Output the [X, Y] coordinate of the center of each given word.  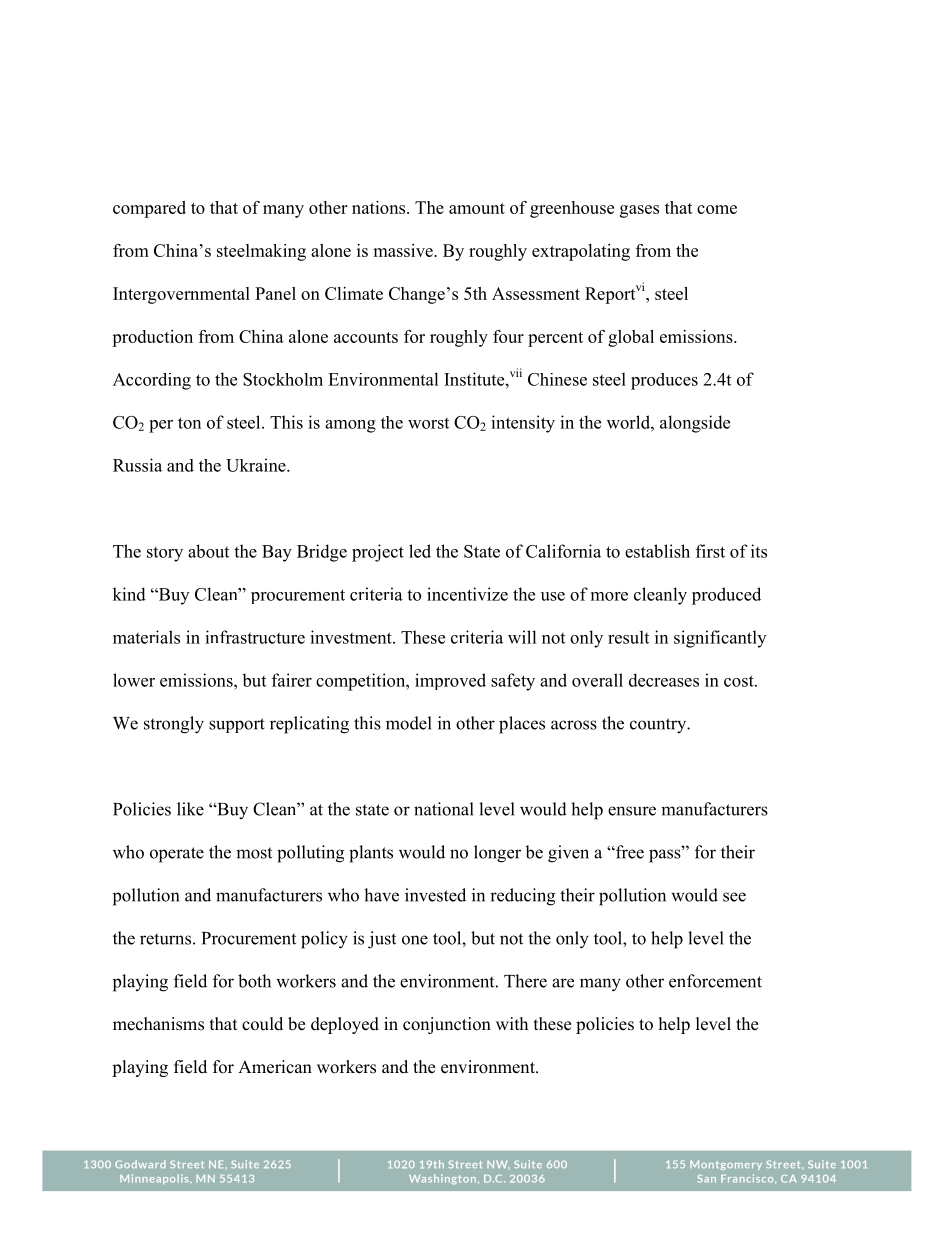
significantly [720, 639]
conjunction [447, 1025]
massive [404, 250]
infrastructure [255, 637]
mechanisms [158, 1024]
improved [450, 681]
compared [149, 209]
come [717, 209]
